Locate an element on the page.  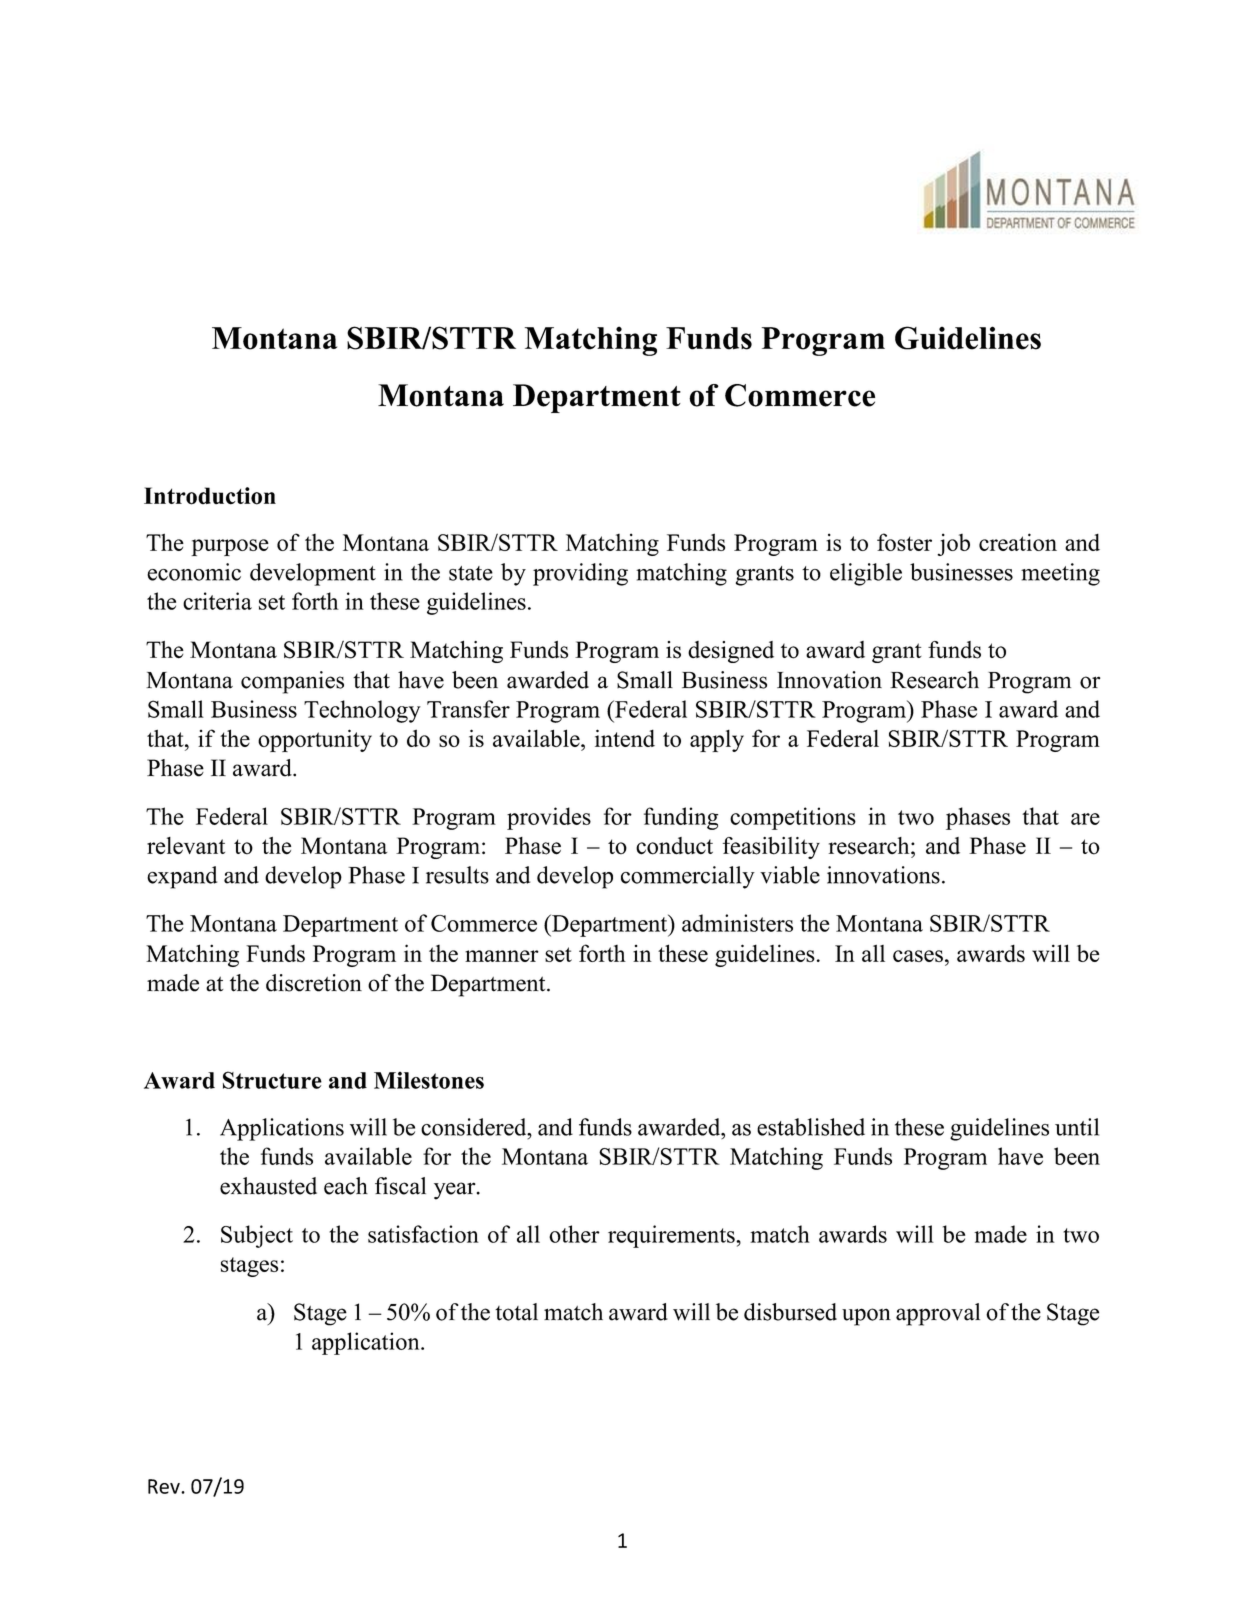
manner is located at coordinates (502, 956).
